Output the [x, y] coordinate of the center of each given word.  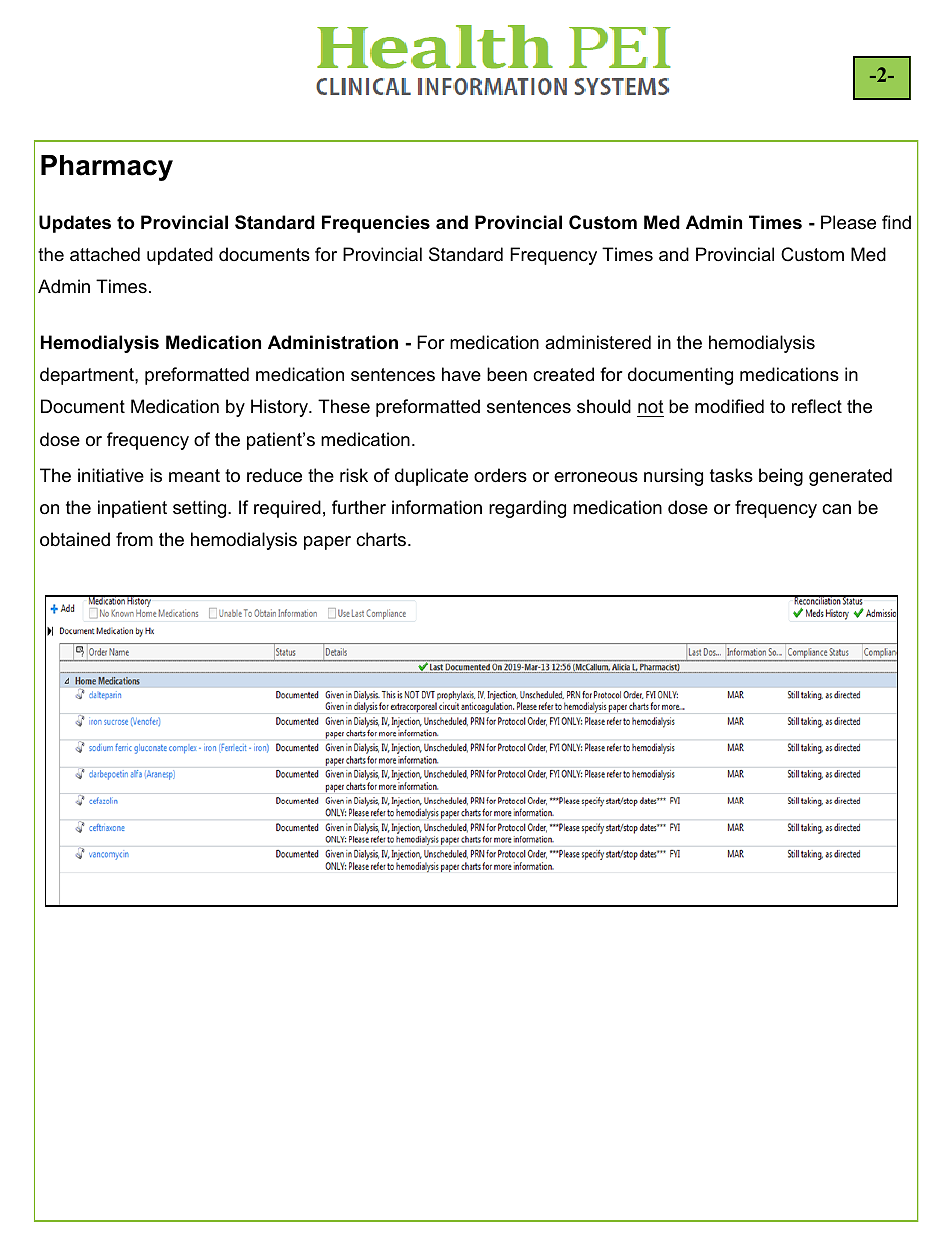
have [461, 374]
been [507, 374]
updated [180, 256]
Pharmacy [107, 168]
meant [194, 475]
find [896, 222]
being [781, 477]
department [88, 376]
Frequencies [376, 224]
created [563, 374]
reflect [817, 406]
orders [500, 475]
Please [848, 222]
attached [105, 254]
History [280, 408]
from [134, 539]
